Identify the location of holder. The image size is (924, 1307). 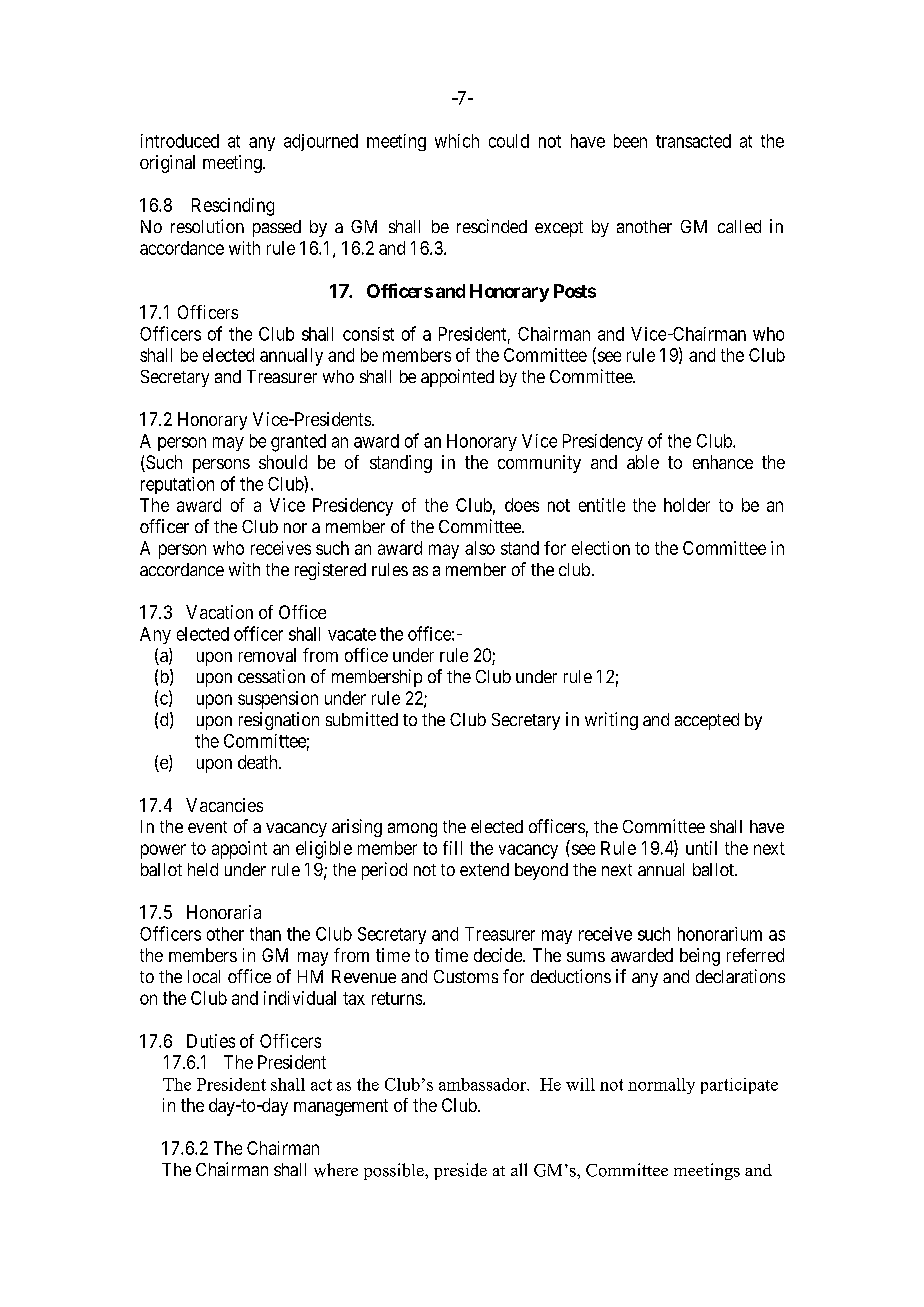
(687, 505).
